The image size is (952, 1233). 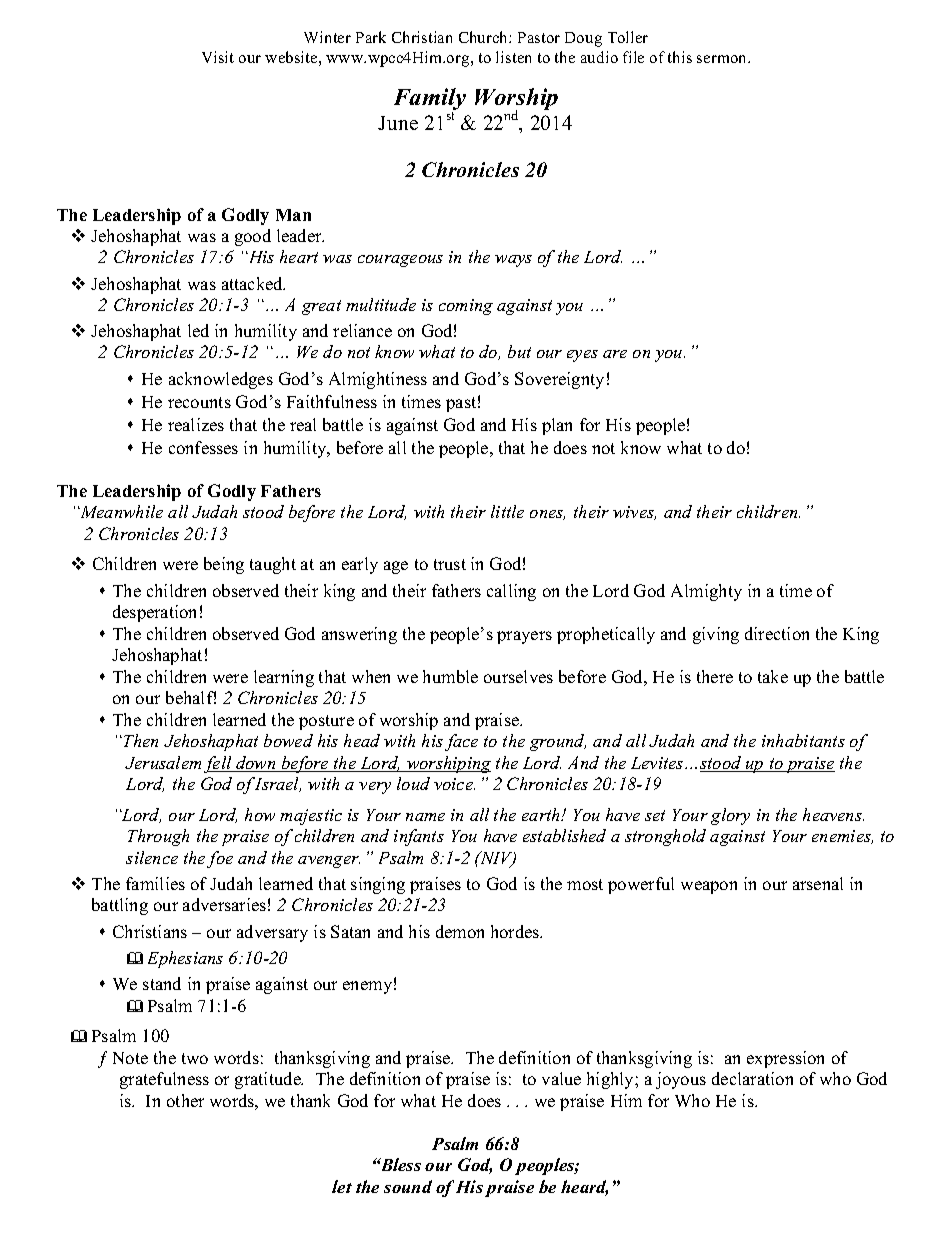 What do you see at coordinates (634, 513) in the screenshot?
I see `wives` at bounding box center [634, 513].
